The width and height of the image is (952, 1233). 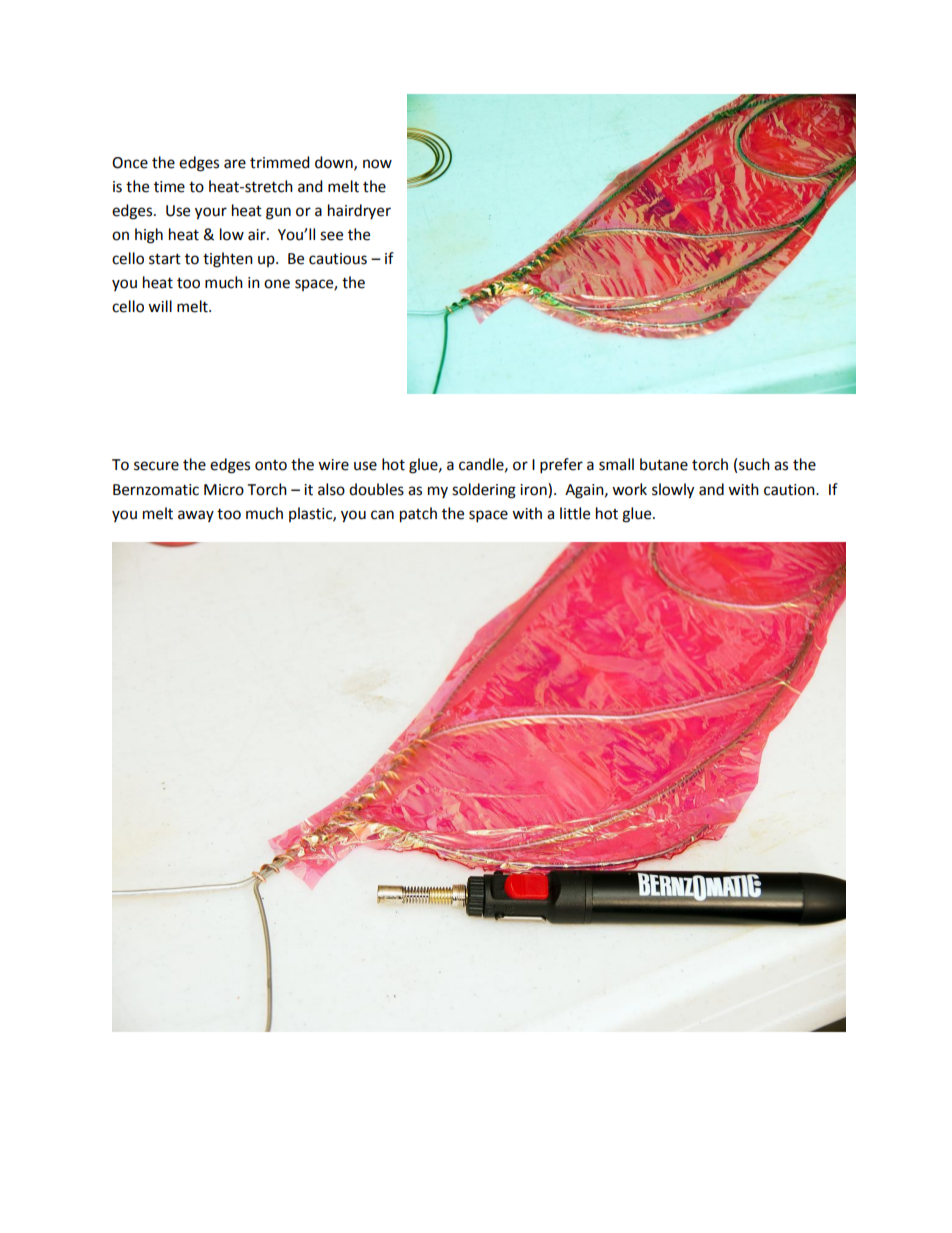 I want to click on now, so click(x=377, y=164).
